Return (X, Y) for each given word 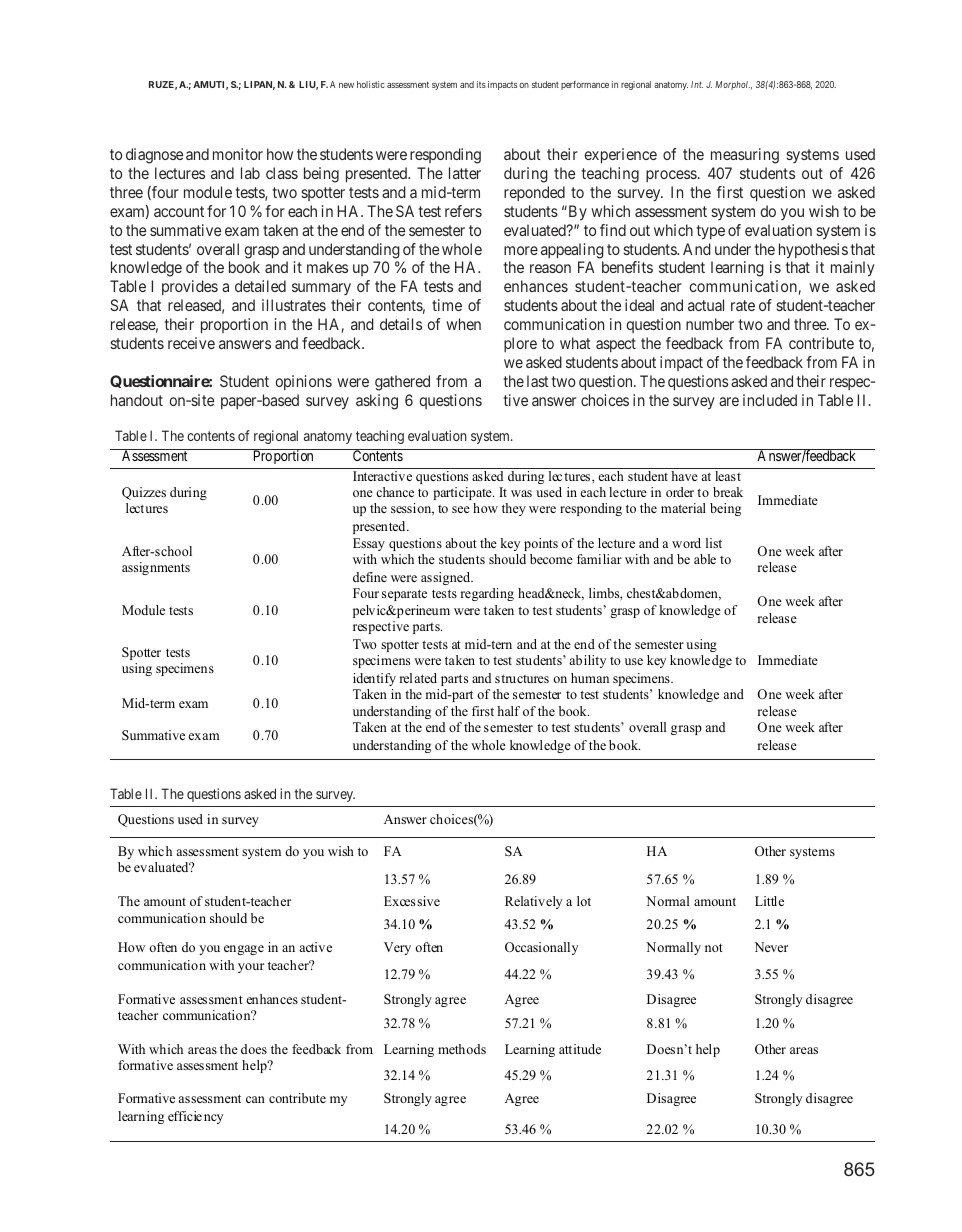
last (538, 381)
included (770, 400)
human (590, 678)
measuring (745, 156)
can (255, 1099)
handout (137, 400)
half (508, 711)
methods (462, 1049)
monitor (238, 154)
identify (374, 679)
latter (465, 173)
